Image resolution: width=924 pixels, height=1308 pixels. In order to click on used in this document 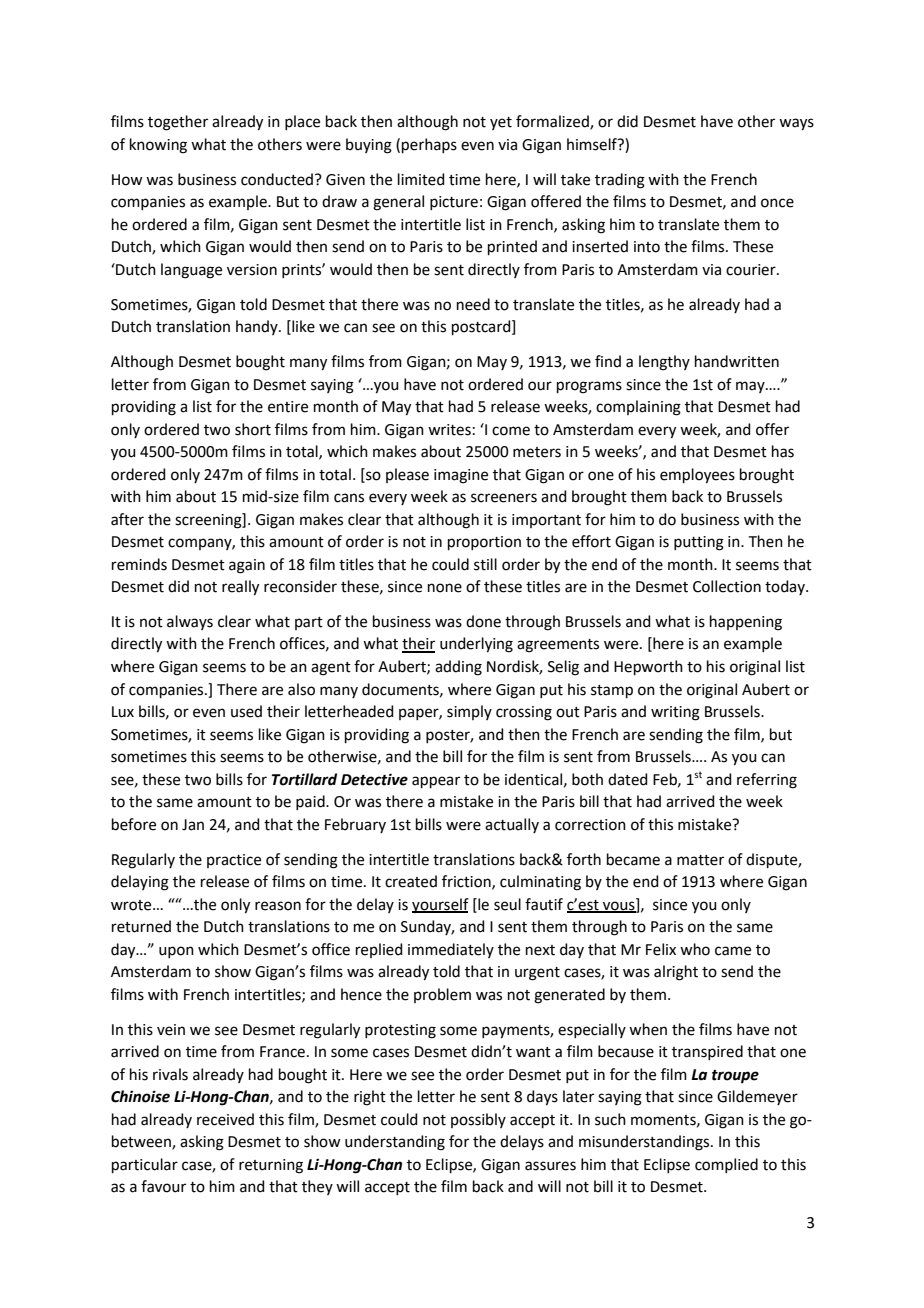, I will do `click(246, 711)`.
